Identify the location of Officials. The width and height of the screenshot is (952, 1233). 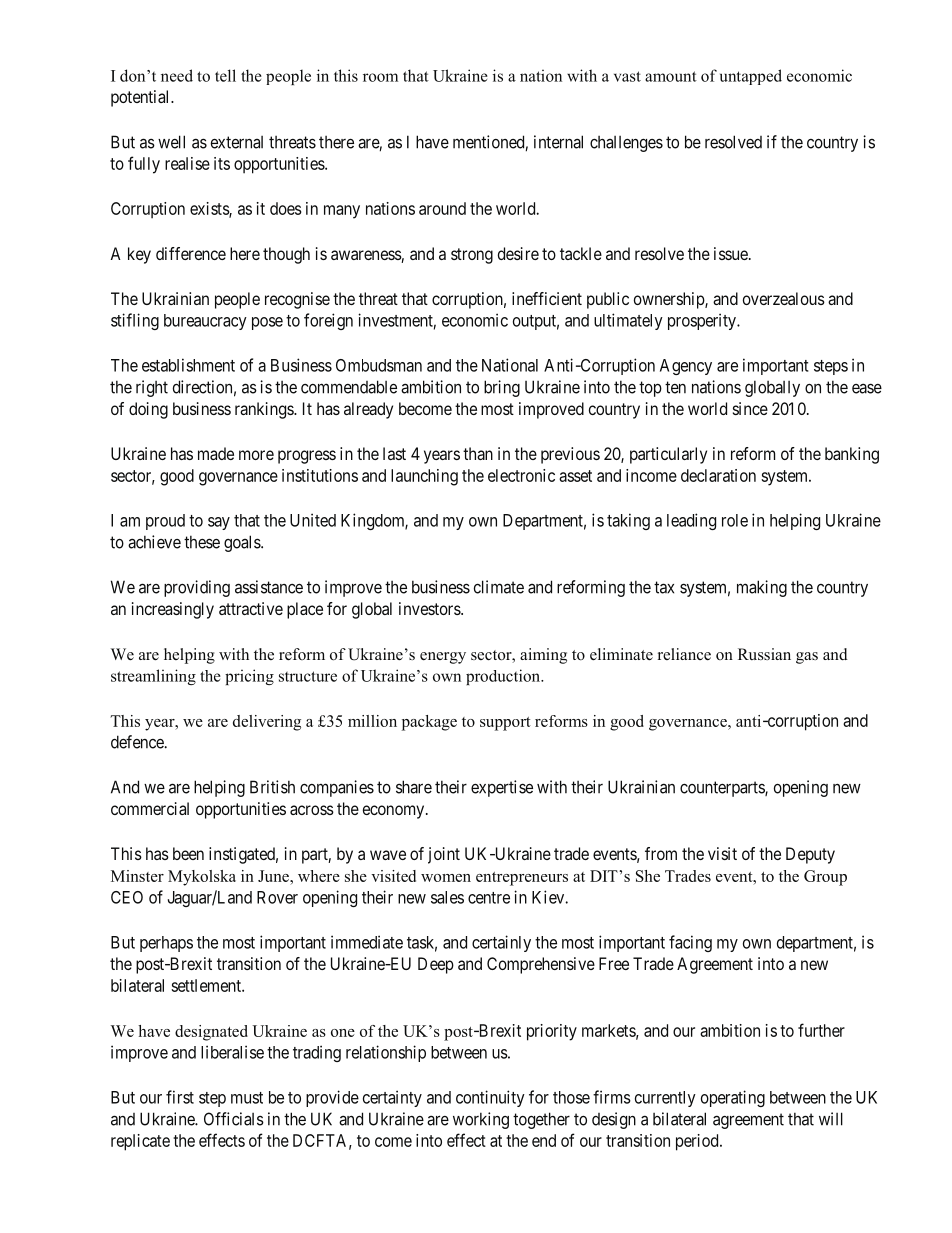
(234, 1119).
